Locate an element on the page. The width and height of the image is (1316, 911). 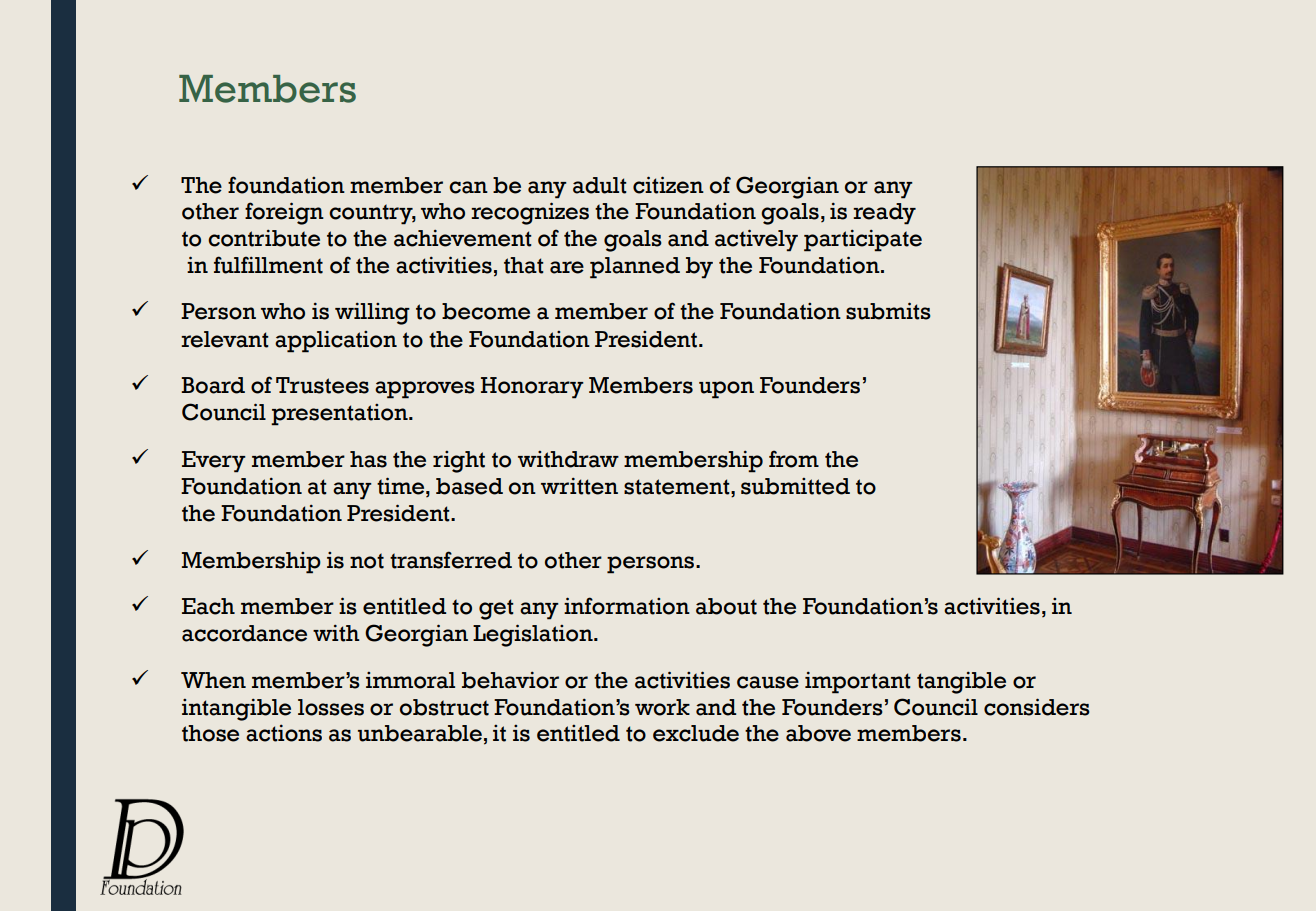
has is located at coordinates (368, 459).
